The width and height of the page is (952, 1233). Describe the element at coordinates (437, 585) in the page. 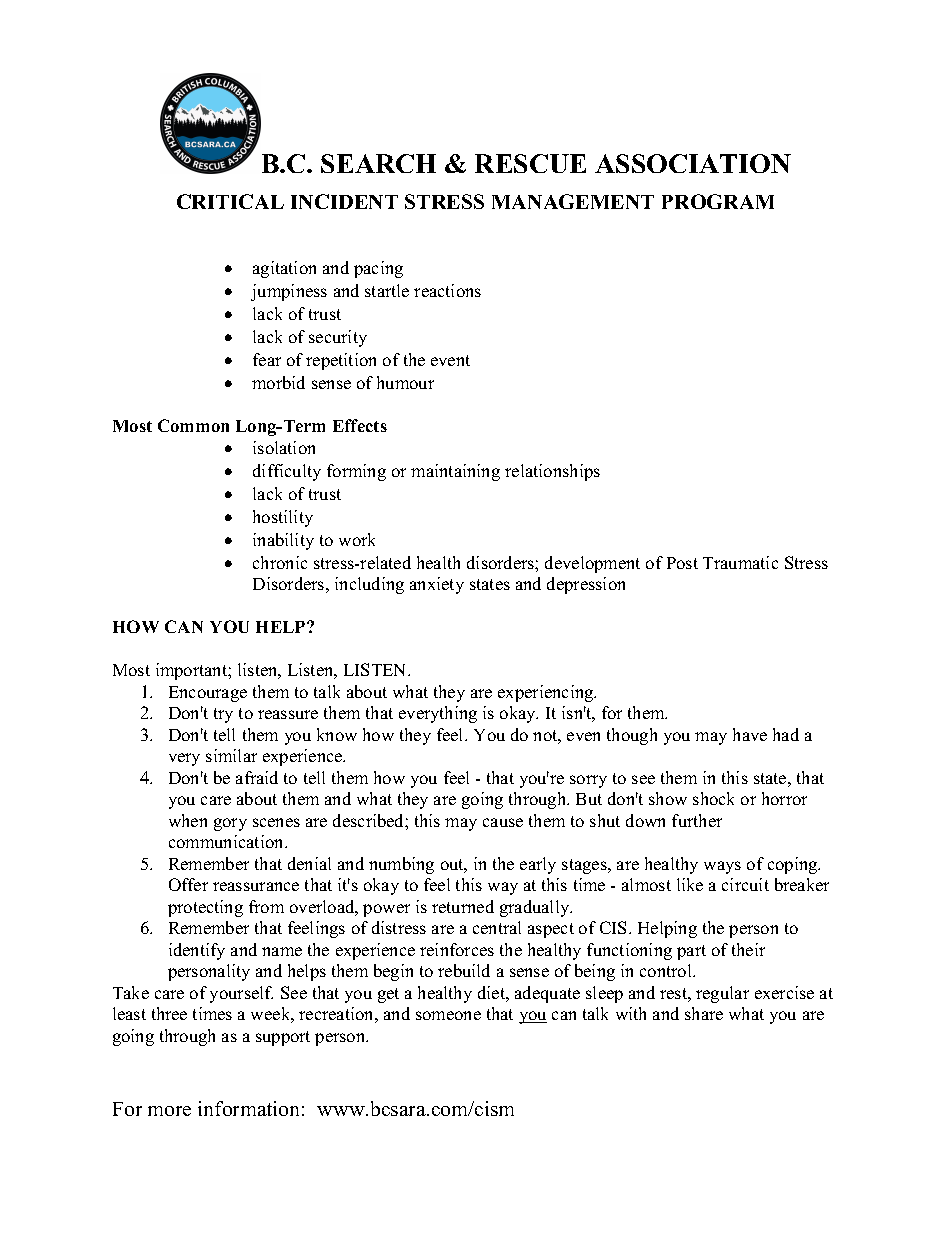

I see `anxiety` at that location.
